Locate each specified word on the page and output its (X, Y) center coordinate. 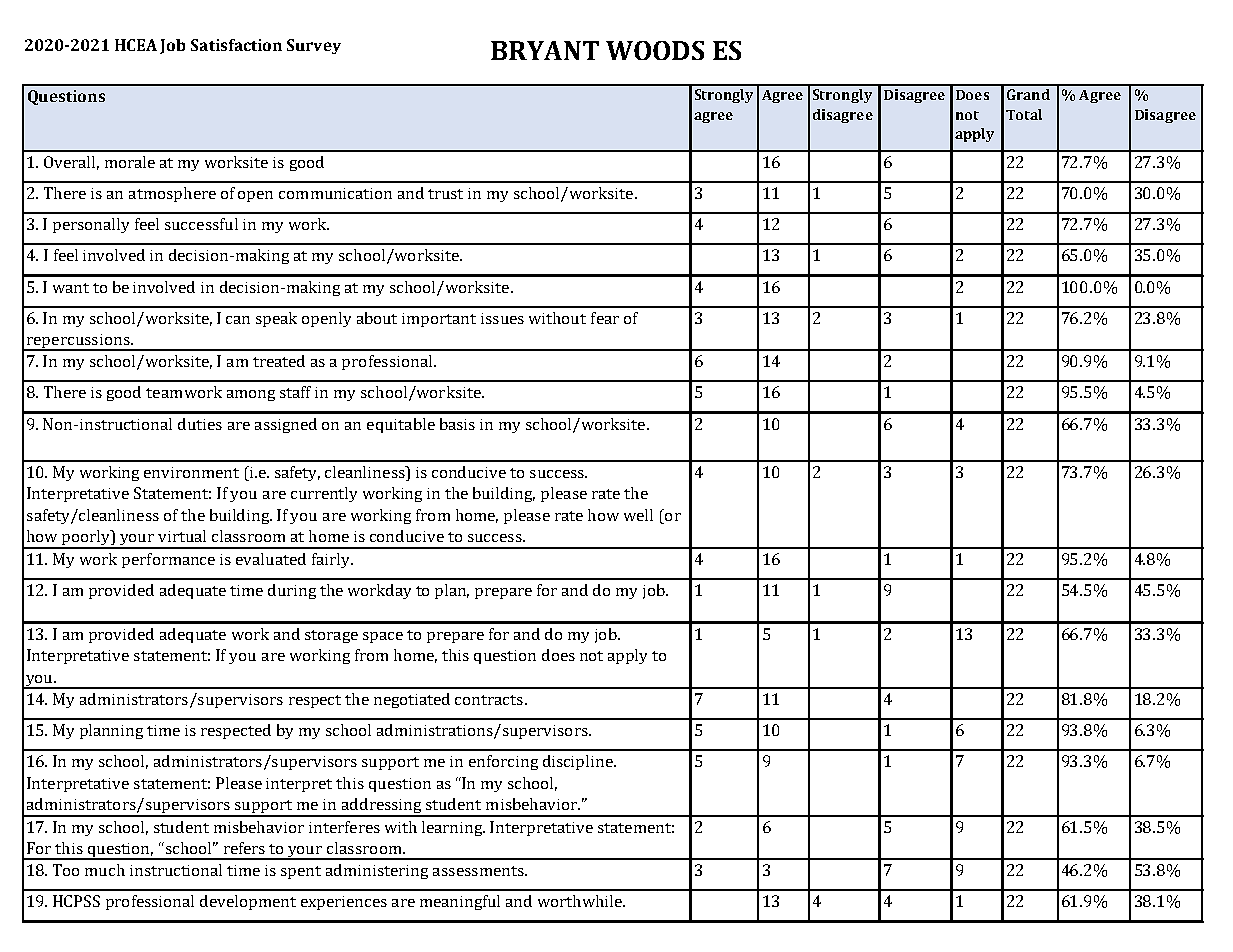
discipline (579, 762)
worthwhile (581, 901)
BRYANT (545, 50)
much (105, 870)
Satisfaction (236, 45)
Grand (1028, 94)
